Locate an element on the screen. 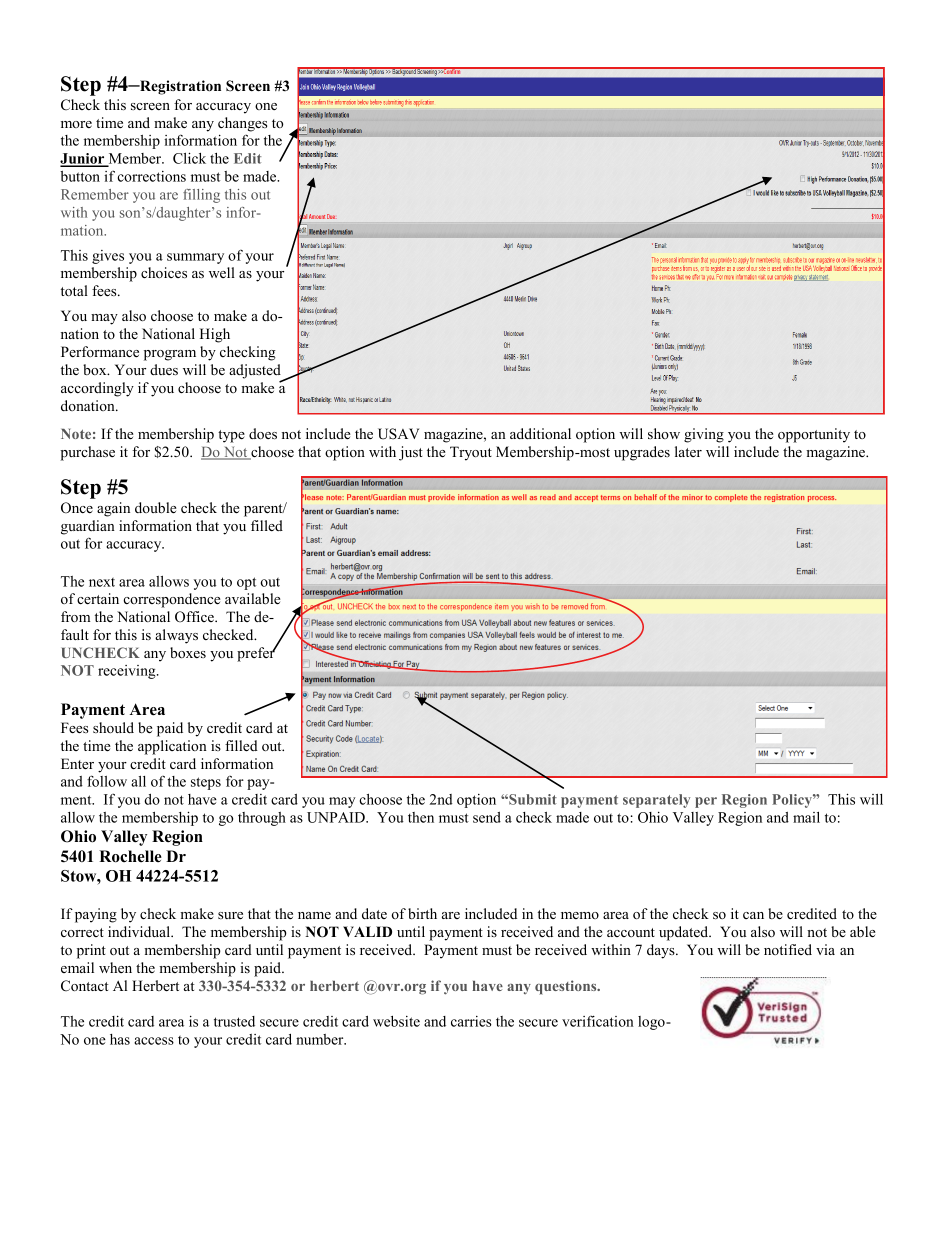  carries is located at coordinates (471, 1021).
